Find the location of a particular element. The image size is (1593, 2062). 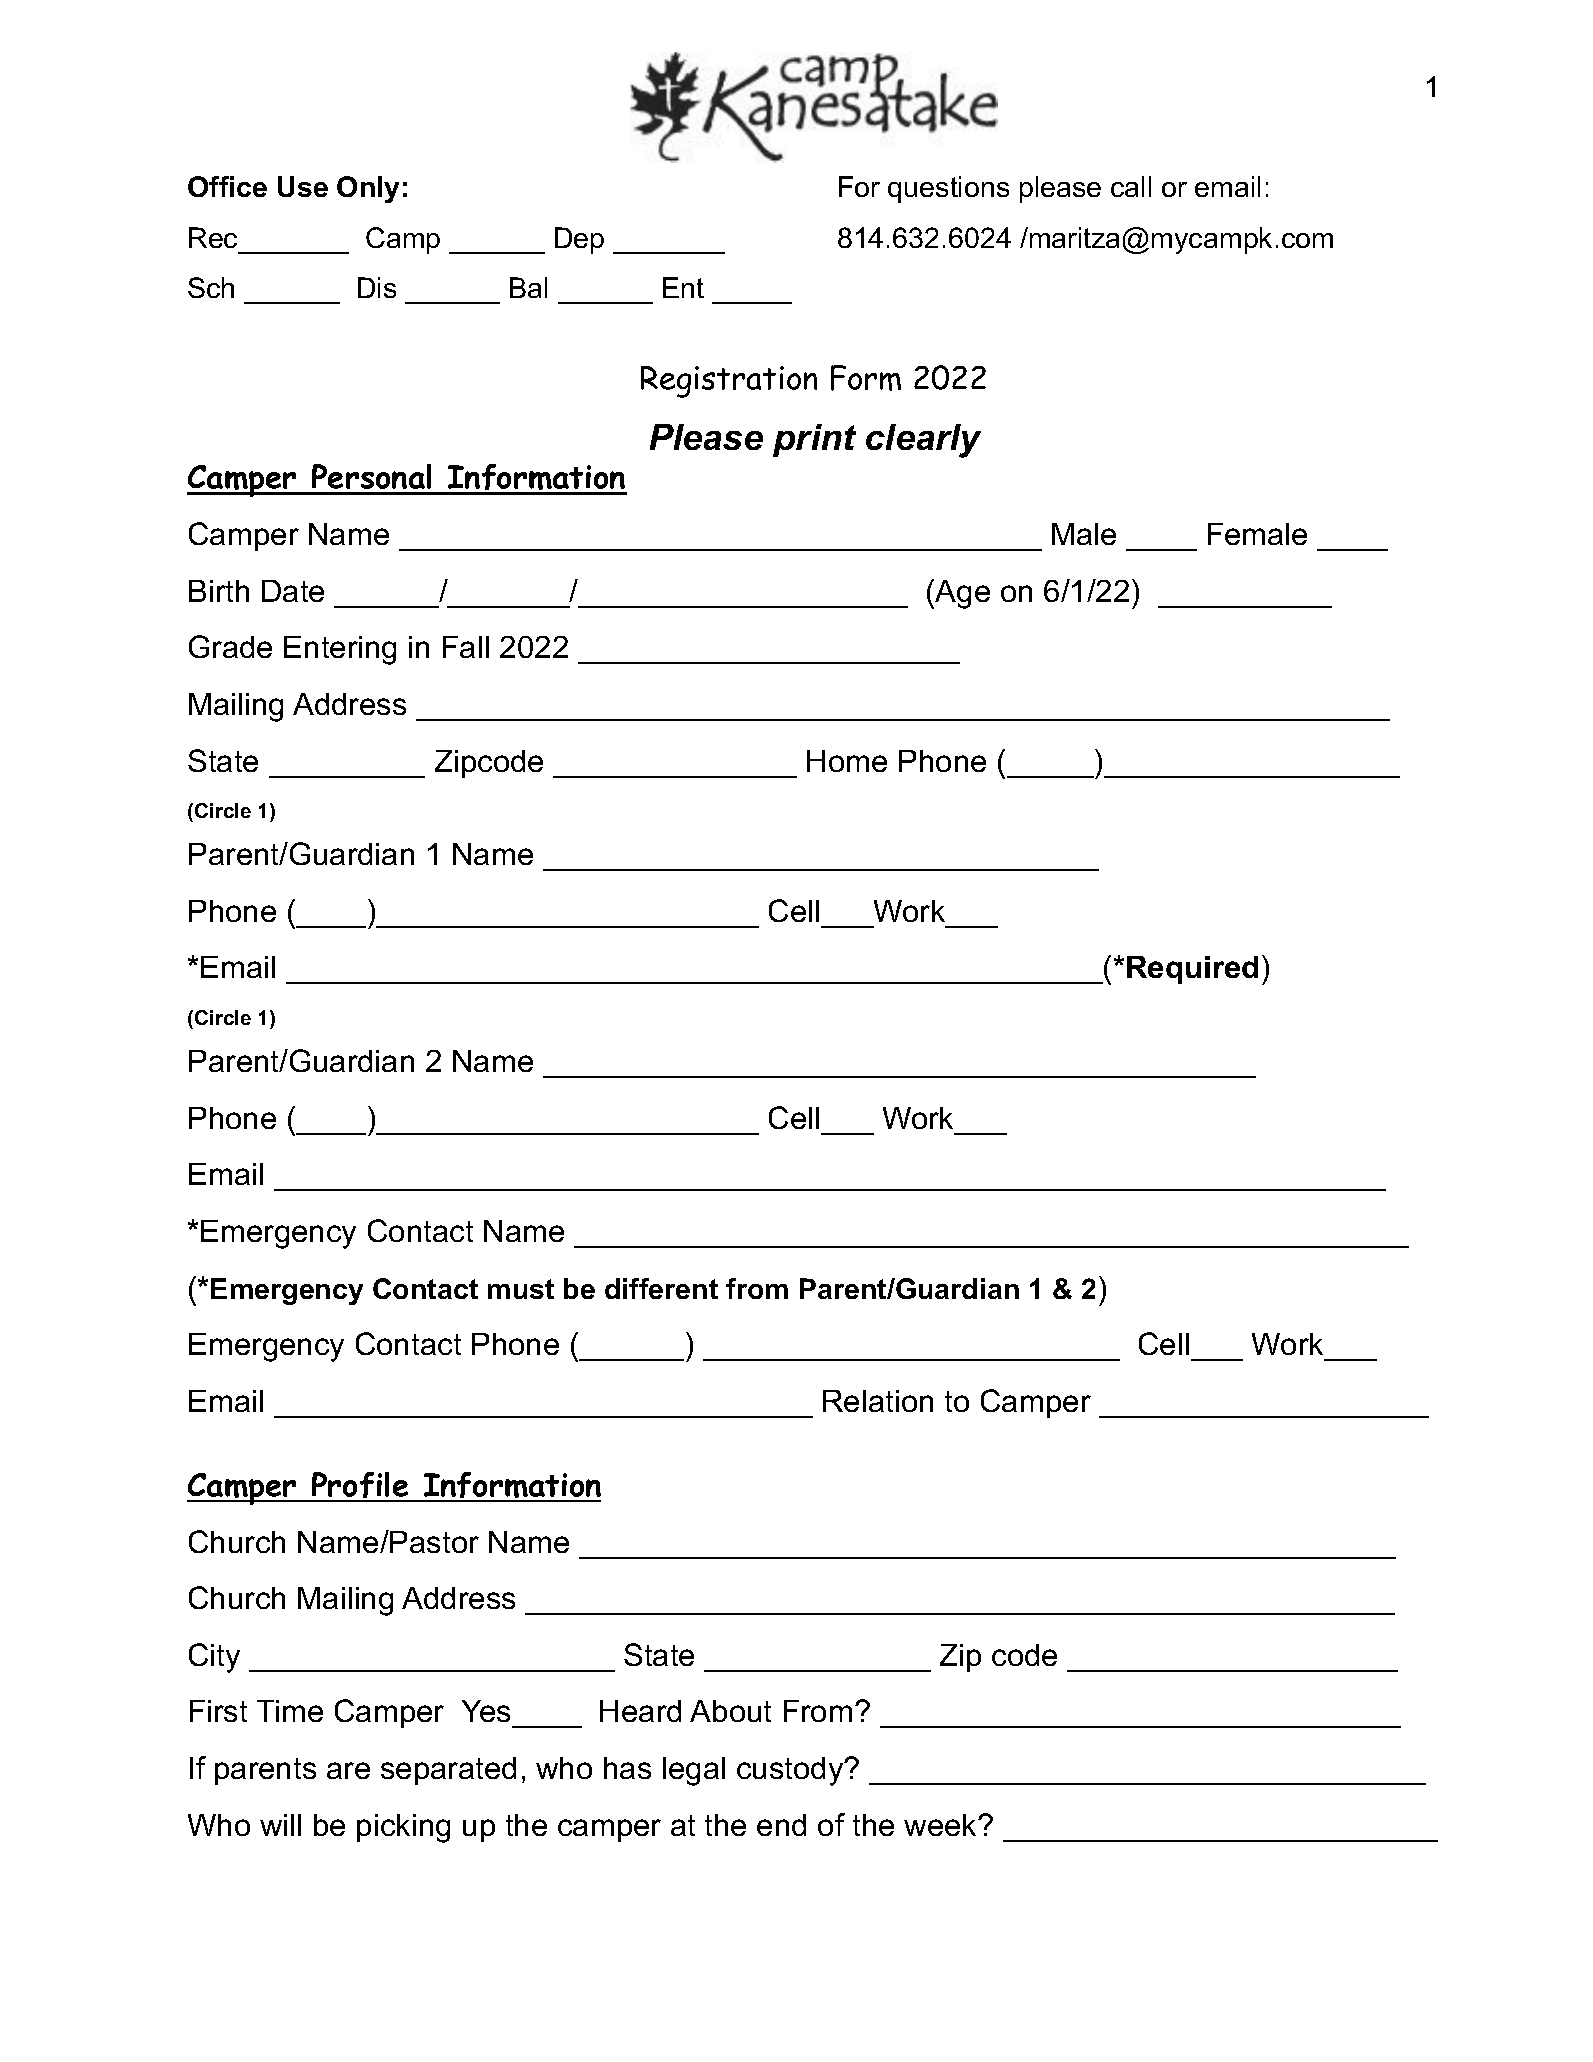

Dep is located at coordinates (579, 240).
